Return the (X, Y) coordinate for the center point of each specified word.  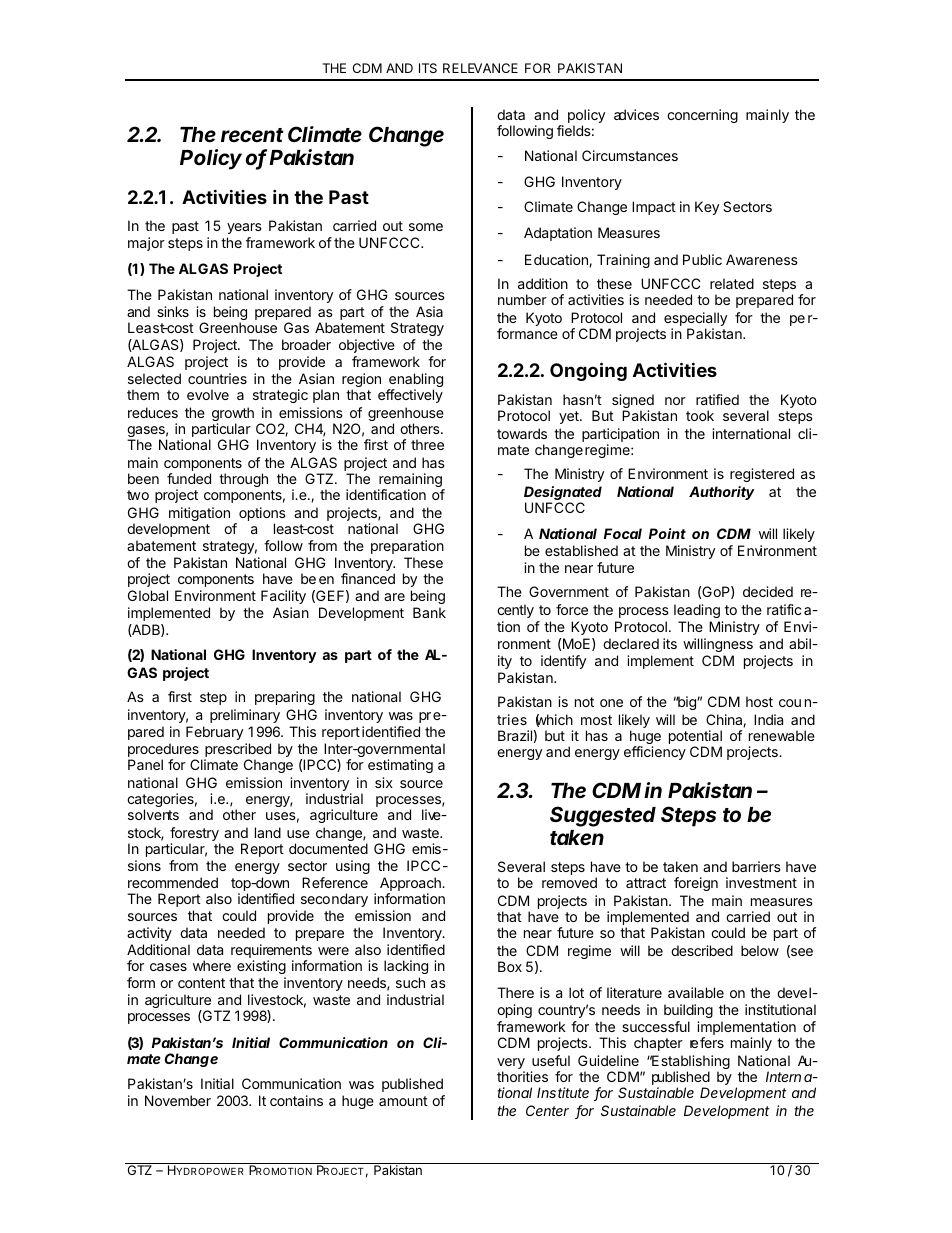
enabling (415, 381)
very (511, 1065)
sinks (173, 311)
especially (695, 320)
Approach (411, 885)
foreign (696, 884)
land (268, 832)
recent (252, 135)
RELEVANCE (480, 68)
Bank (429, 612)
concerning (702, 116)
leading (697, 611)
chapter (658, 1044)
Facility (283, 597)
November (178, 1100)
